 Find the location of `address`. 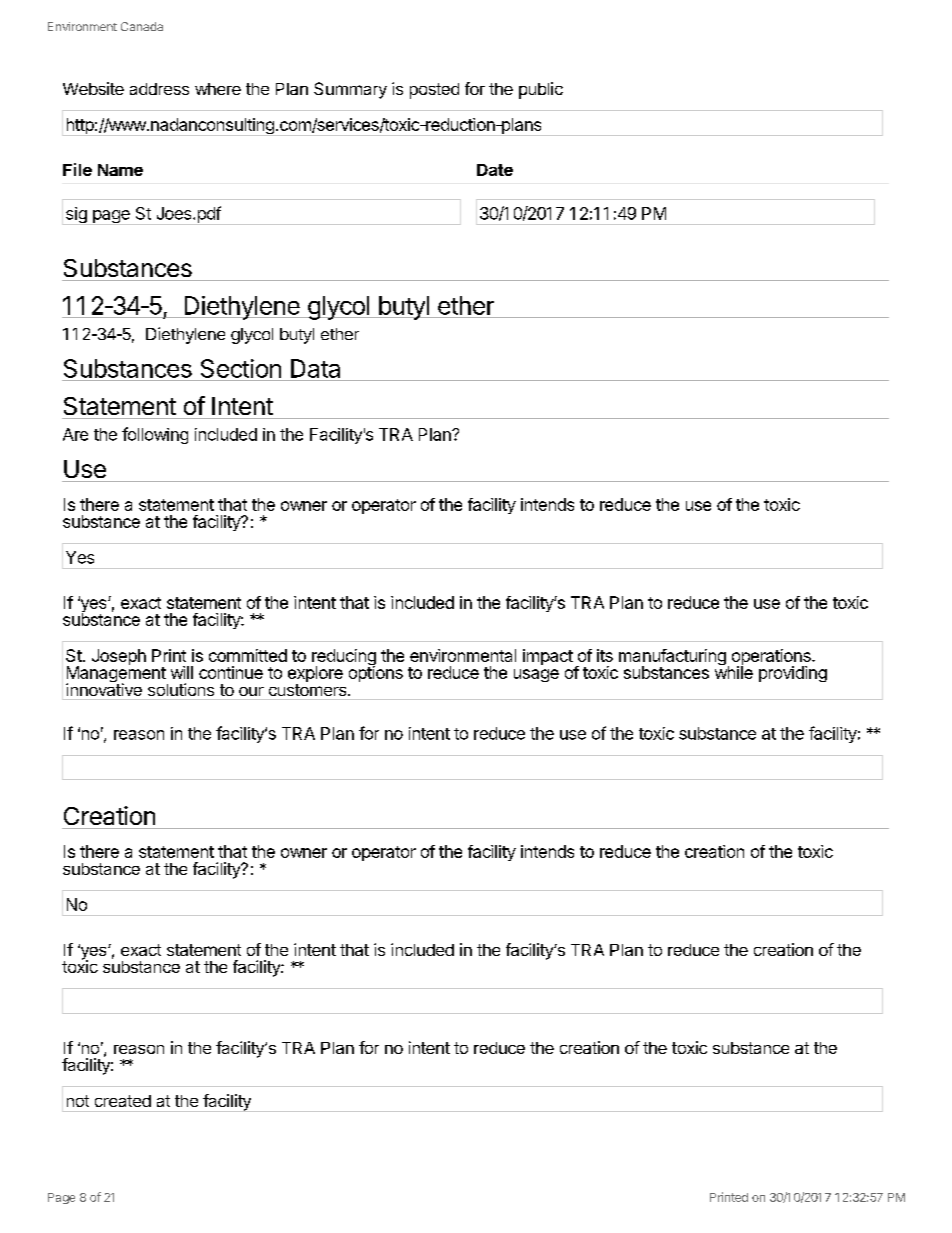

address is located at coordinates (159, 89).
